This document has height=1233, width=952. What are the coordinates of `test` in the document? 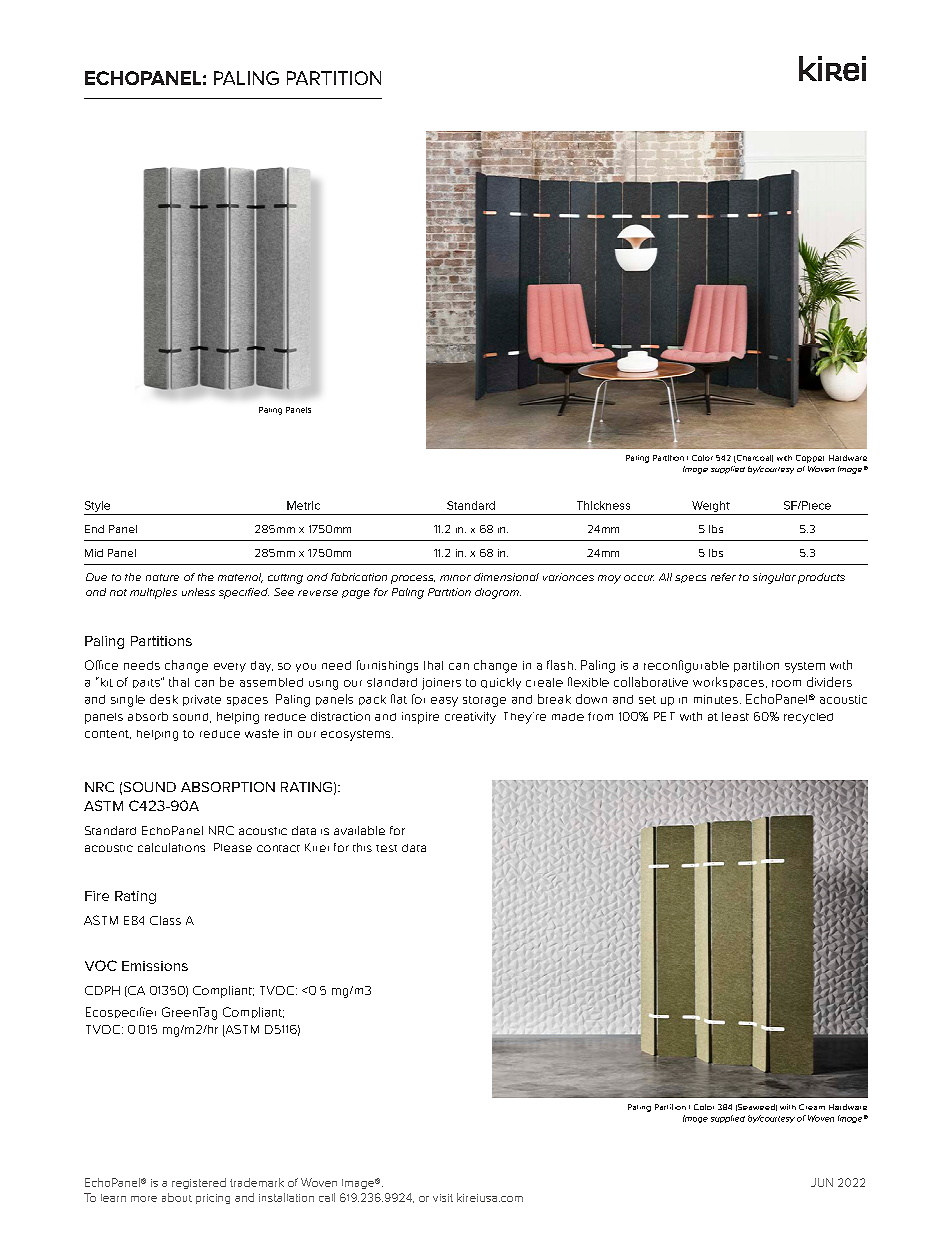 It's located at (386, 848).
